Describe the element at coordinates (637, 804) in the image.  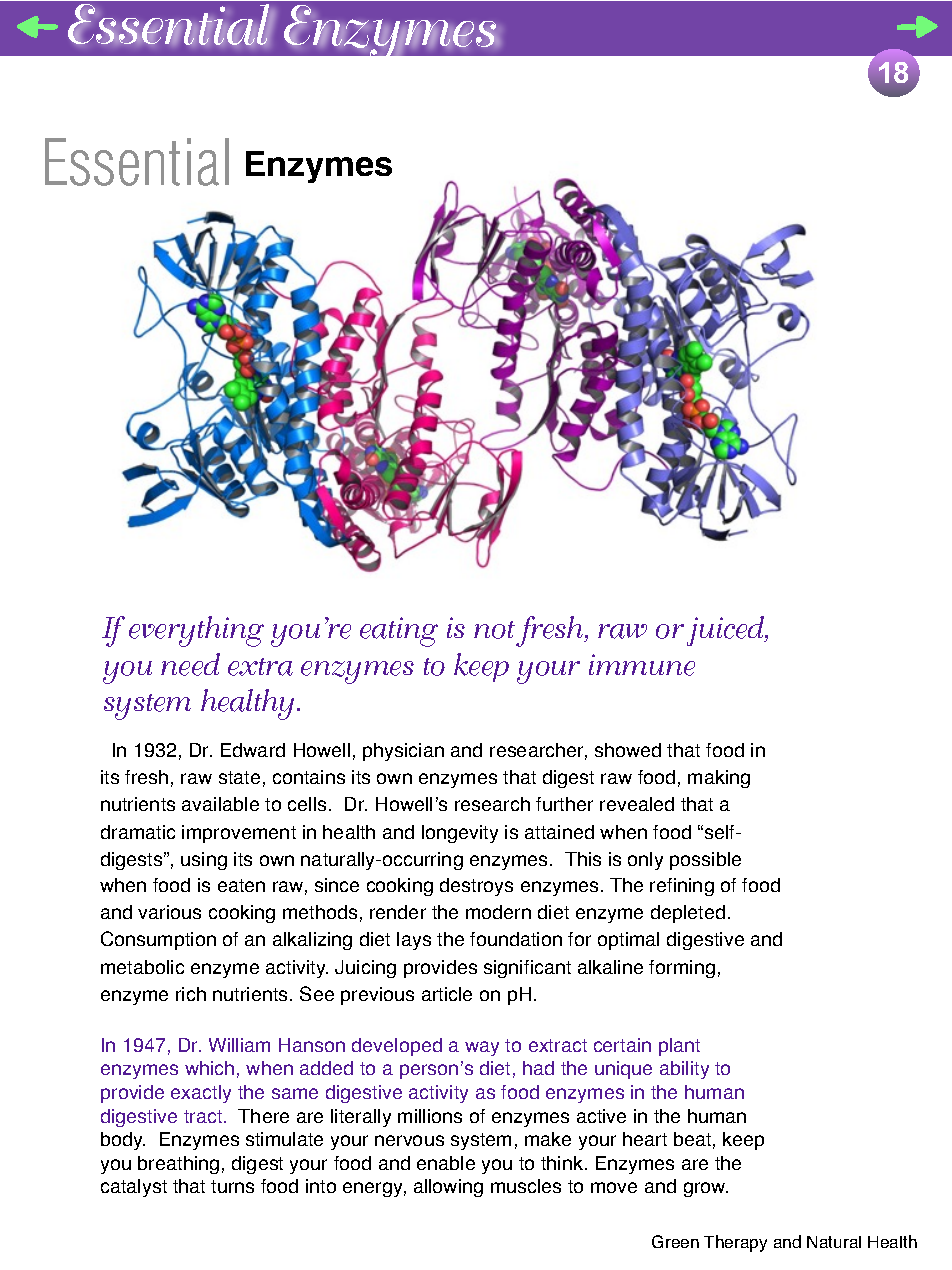
I see `revealed` at that location.
